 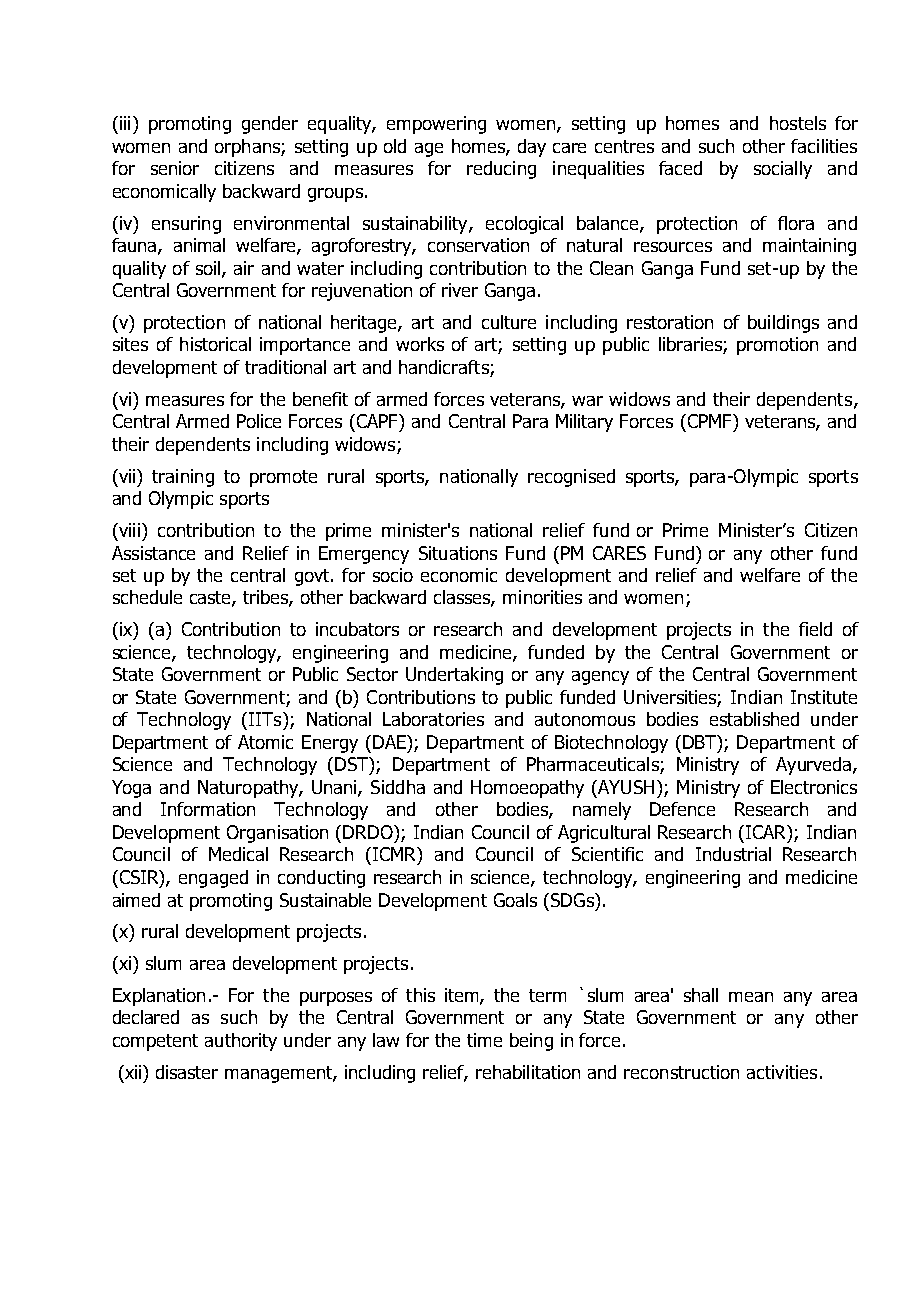 What do you see at coordinates (501, 170) in the screenshot?
I see `reducing` at bounding box center [501, 170].
